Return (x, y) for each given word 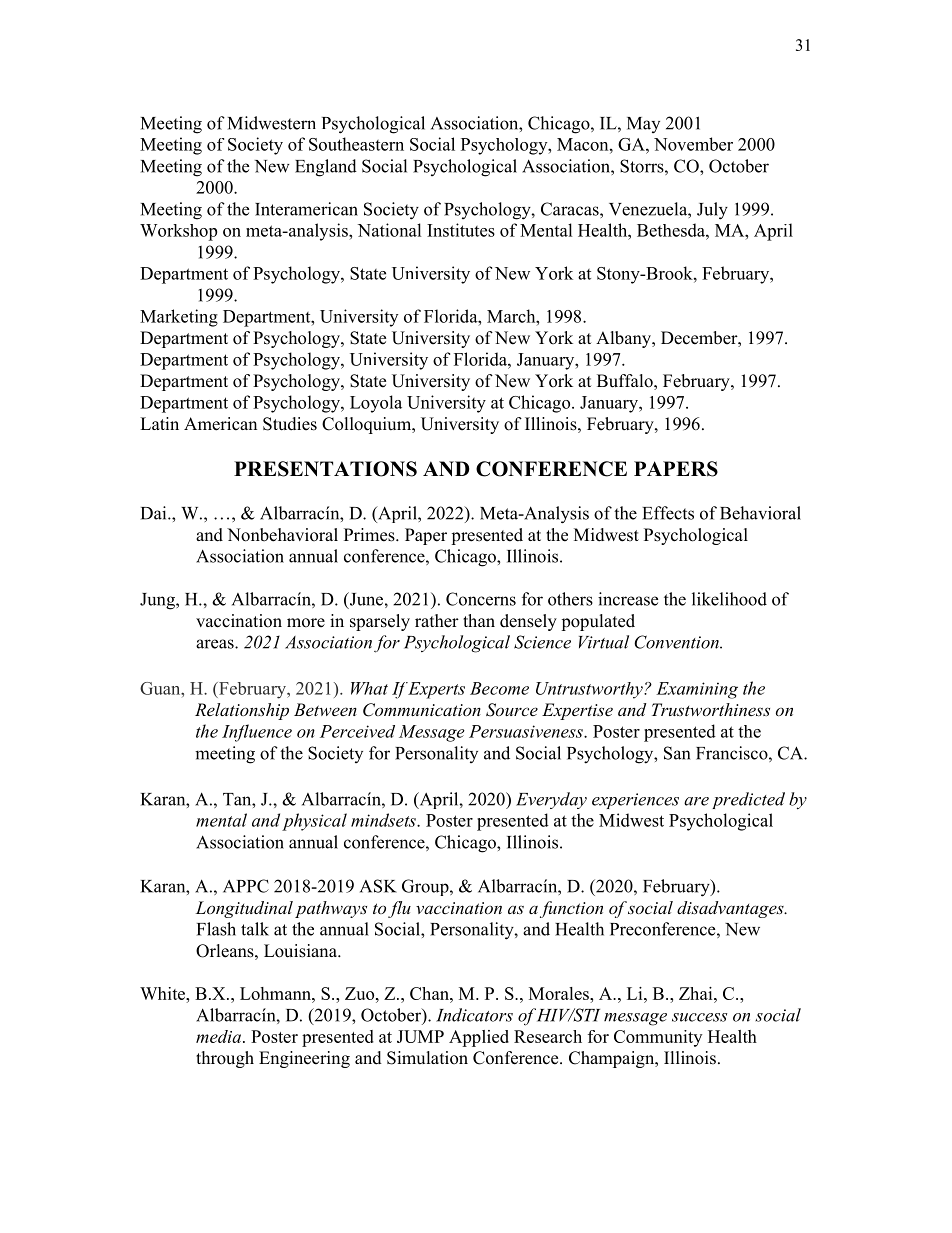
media (220, 1036)
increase (628, 599)
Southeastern (356, 144)
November (693, 144)
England (326, 168)
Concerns (481, 599)
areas (216, 644)
